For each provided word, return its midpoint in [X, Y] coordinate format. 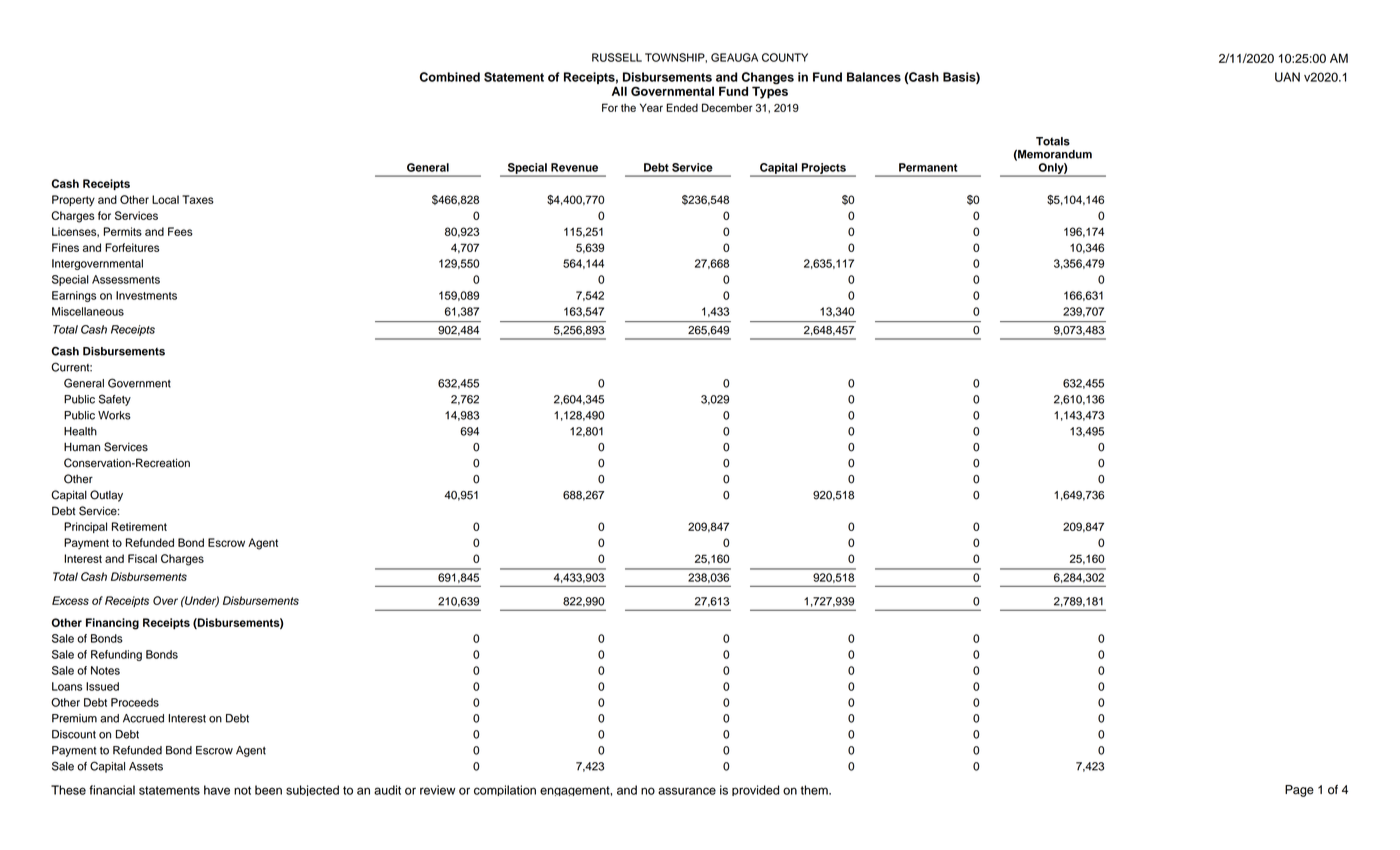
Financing [112, 624]
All [619, 91]
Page [1299, 791]
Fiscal [142, 558]
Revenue [574, 167]
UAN [1287, 77]
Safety [115, 400]
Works [114, 415]
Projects [823, 169]
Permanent [928, 167]
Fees [180, 231]
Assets [146, 766]
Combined [450, 77]
